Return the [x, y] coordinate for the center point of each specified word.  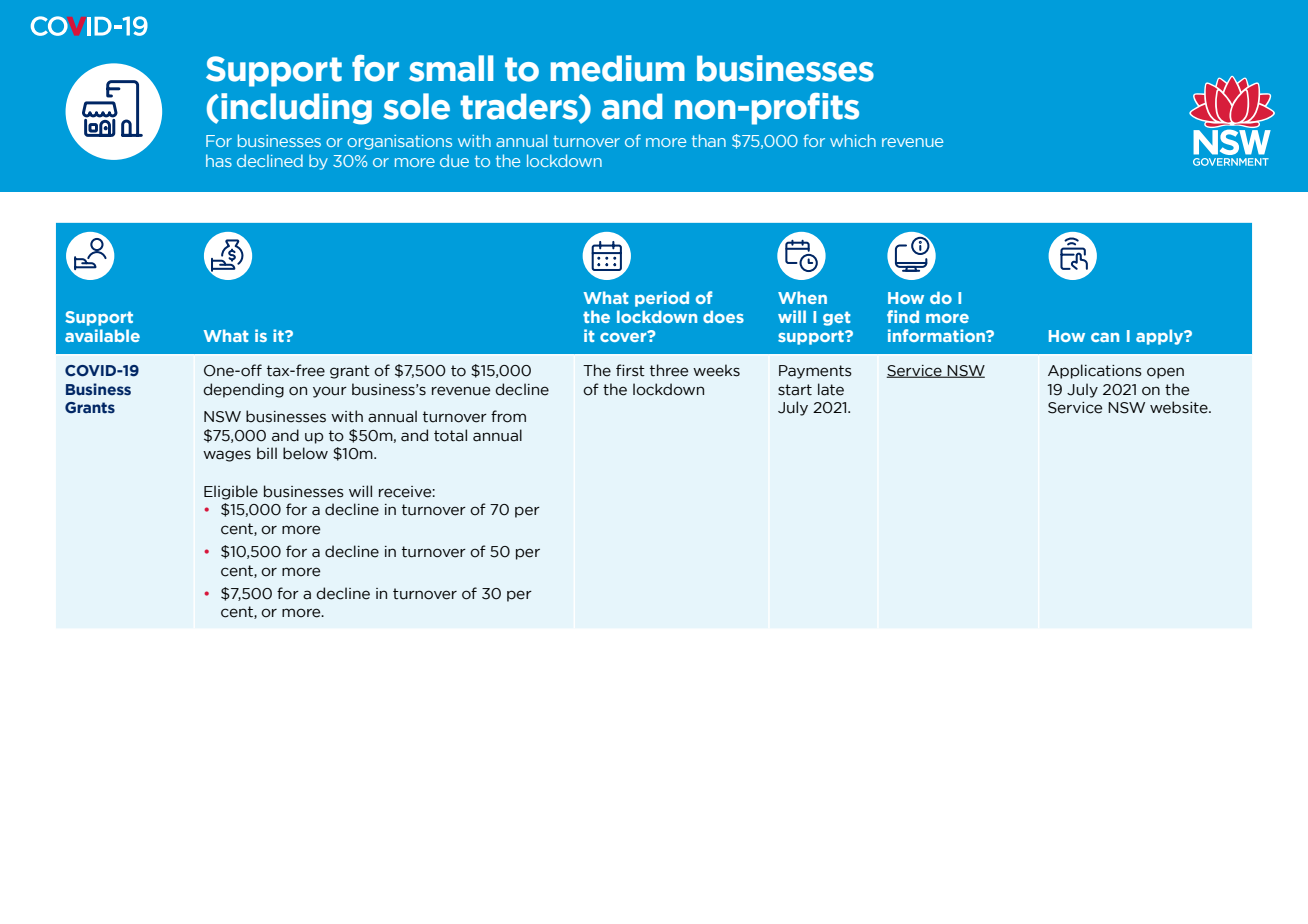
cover [624, 336]
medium [618, 68]
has [219, 160]
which [853, 140]
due [454, 160]
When [802, 297]
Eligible [231, 492]
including [296, 109]
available [102, 335]
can [1105, 337]
